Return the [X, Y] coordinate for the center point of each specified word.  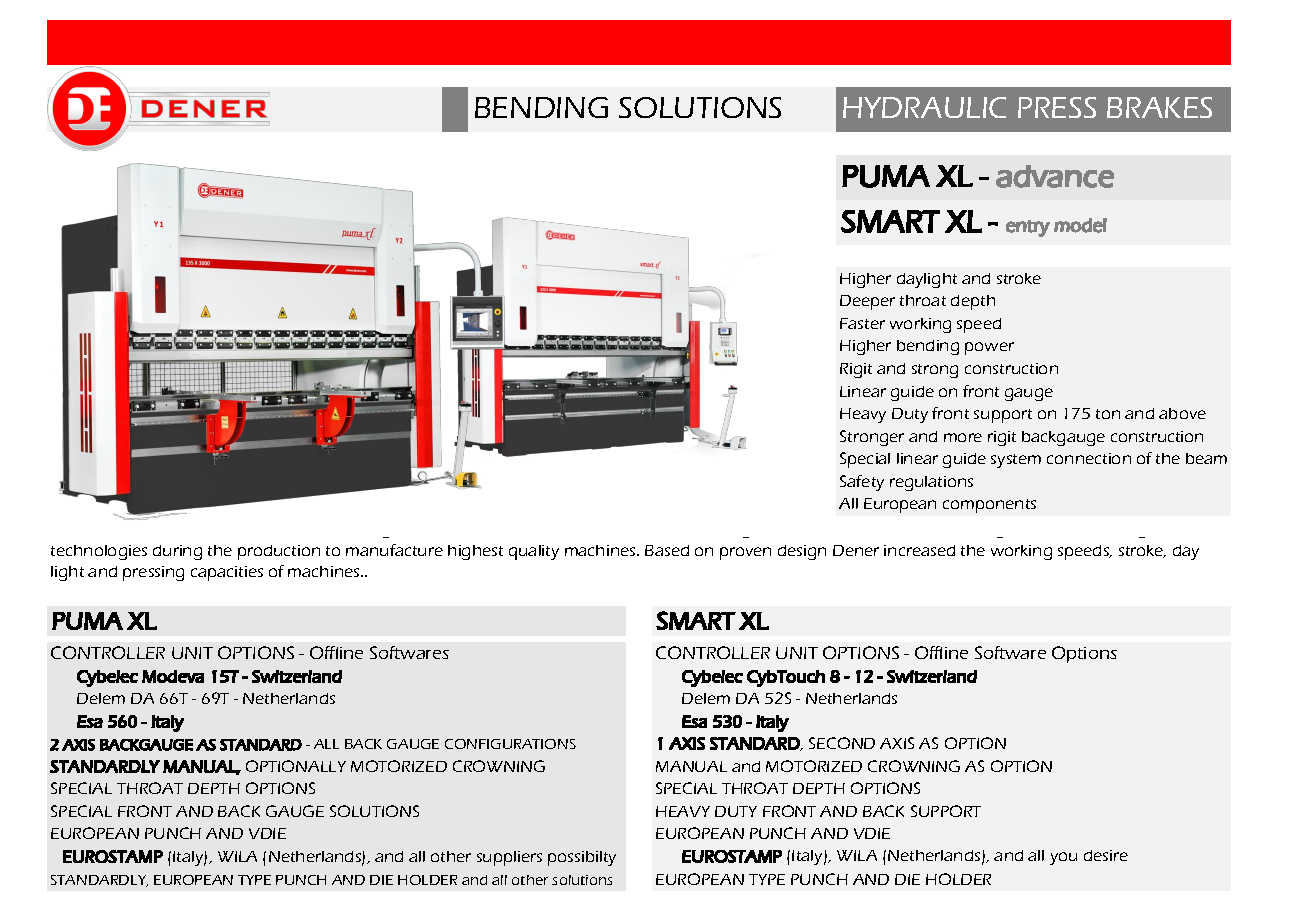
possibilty [582, 858]
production [279, 552]
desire [1106, 855]
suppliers [509, 858]
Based [667, 550]
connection [1089, 458]
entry [1028, 228]
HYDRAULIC [924, 107]
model [1080, 225]
